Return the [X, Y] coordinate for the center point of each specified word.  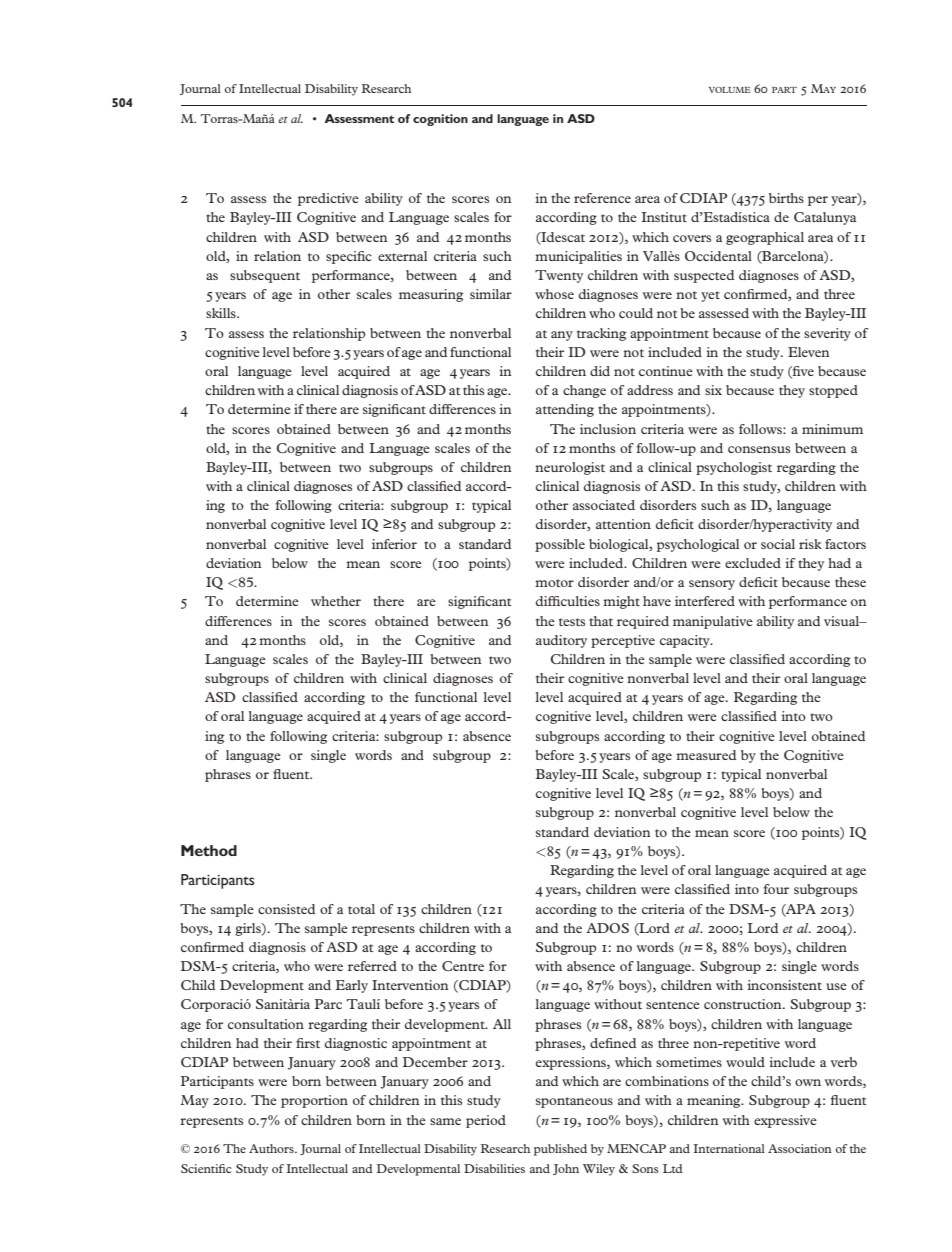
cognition [440, 120]
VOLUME [729, 90]
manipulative [713, 622]
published [560, 1150]
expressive [785, 1121]
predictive [328, 199]
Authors [272, 1148]
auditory [561, 641]
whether [336, 601]
